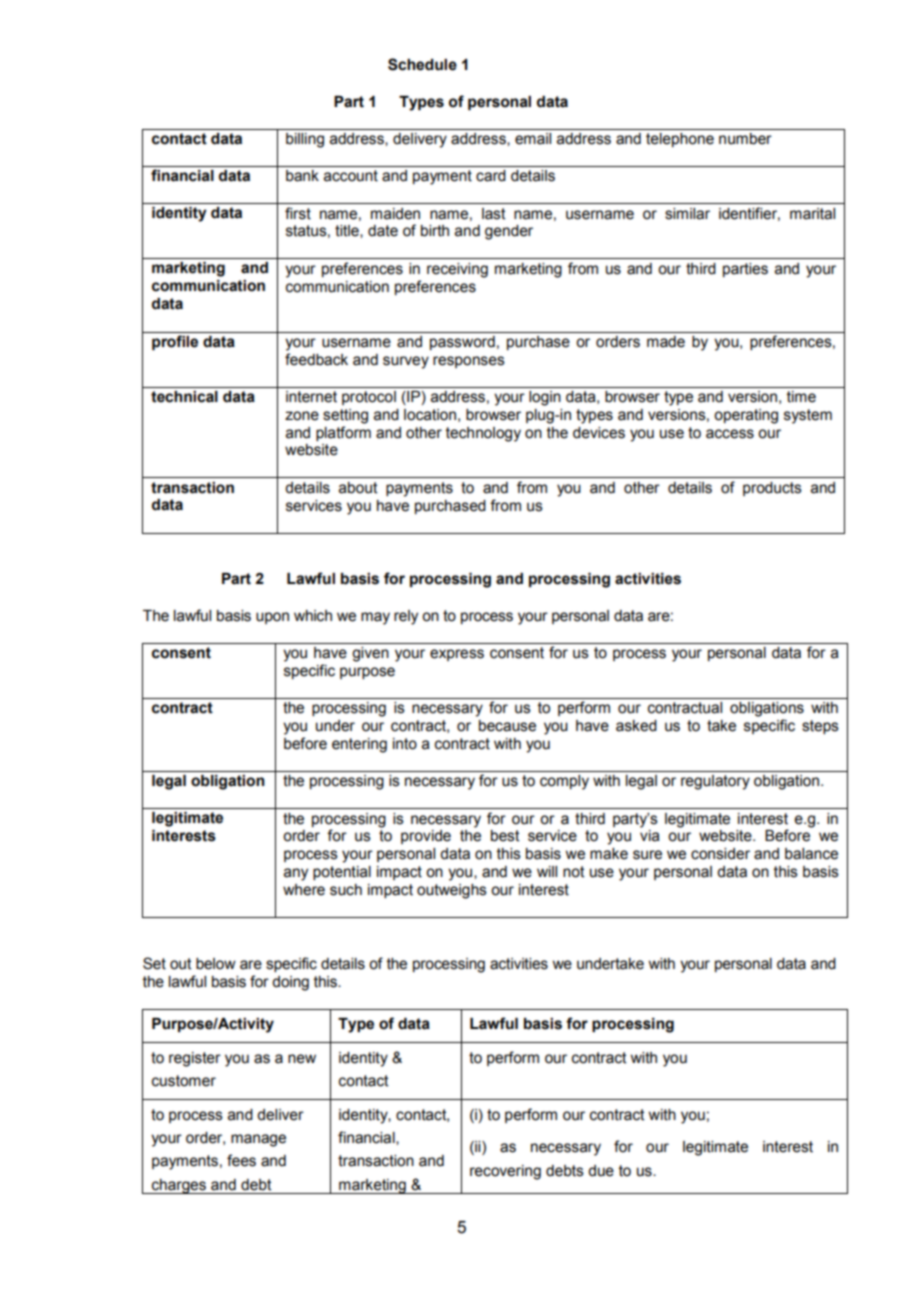  Describe the element at coordinates (730, 434) in the page. I see `access` at that location.
